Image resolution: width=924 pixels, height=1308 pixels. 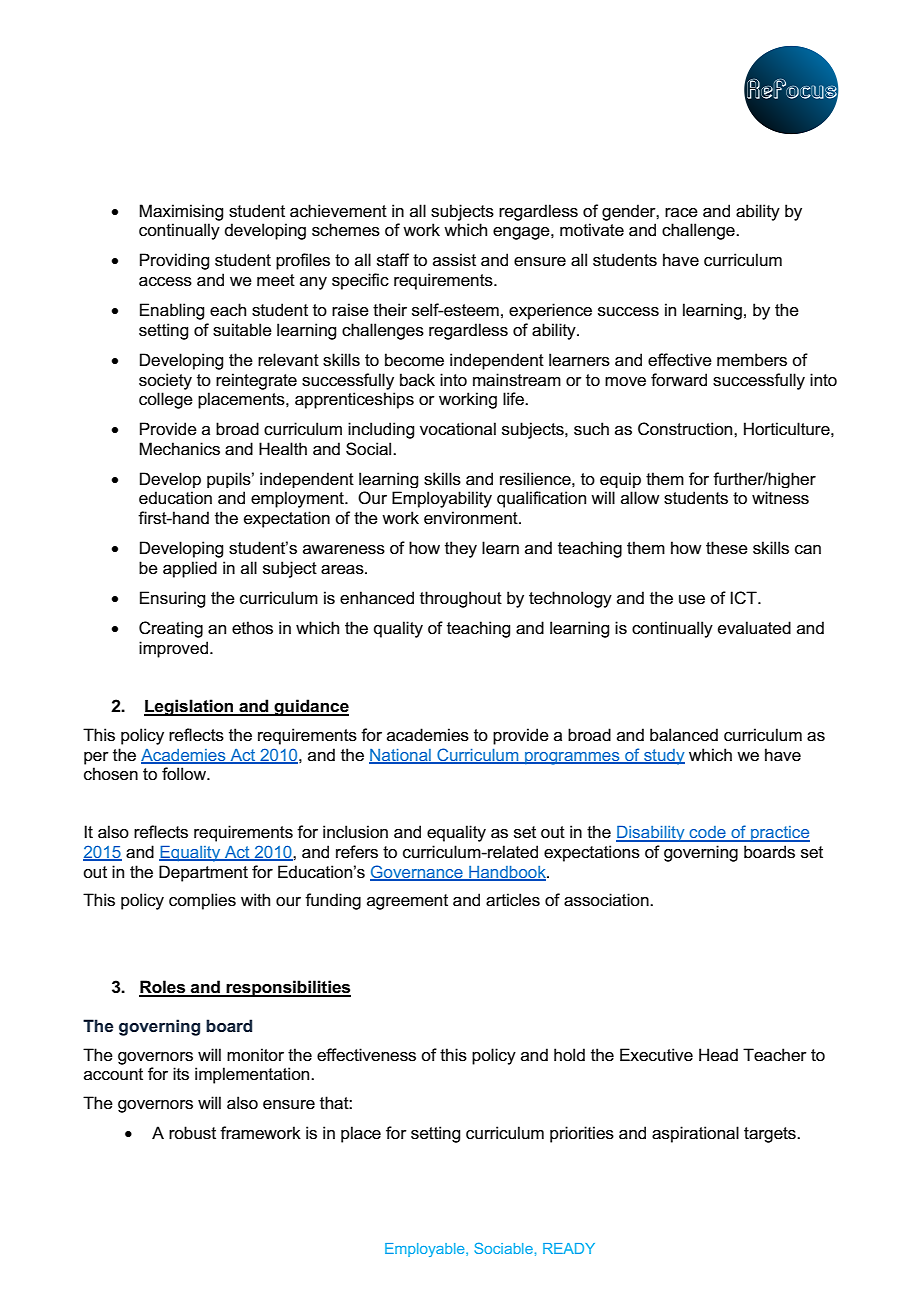 What do you see at coordinates (192, 1133) in the screenshot?
I see `robust` at bounding box center [192, 1133].
